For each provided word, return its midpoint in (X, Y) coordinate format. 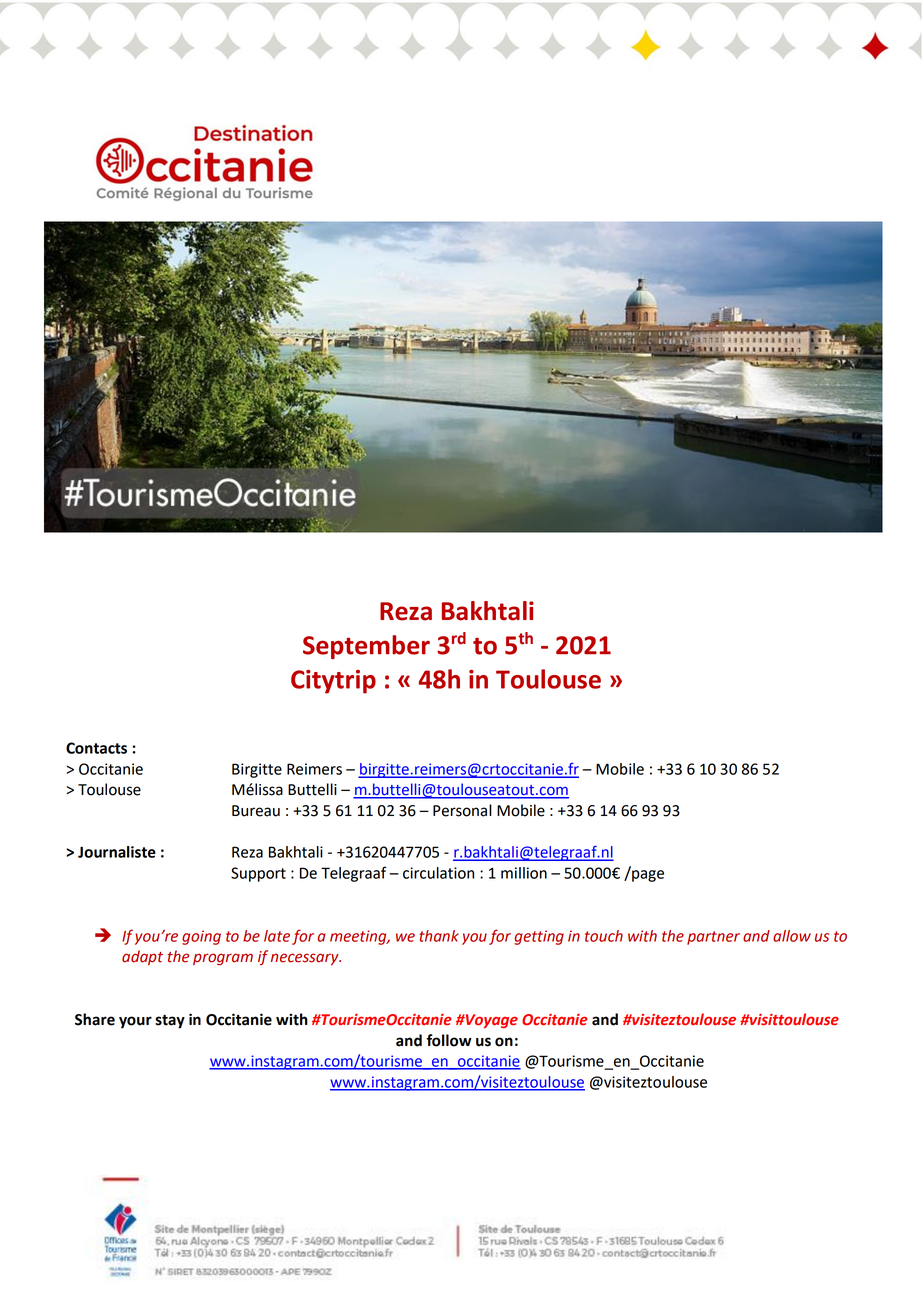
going (201, 937)
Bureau (256, 811)
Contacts (96, 748)
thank (439, 936)
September (366, 647)
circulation (438, 873)
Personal (462, 810)
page (647, 875)
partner (713, 938)
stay (170, 1021)
